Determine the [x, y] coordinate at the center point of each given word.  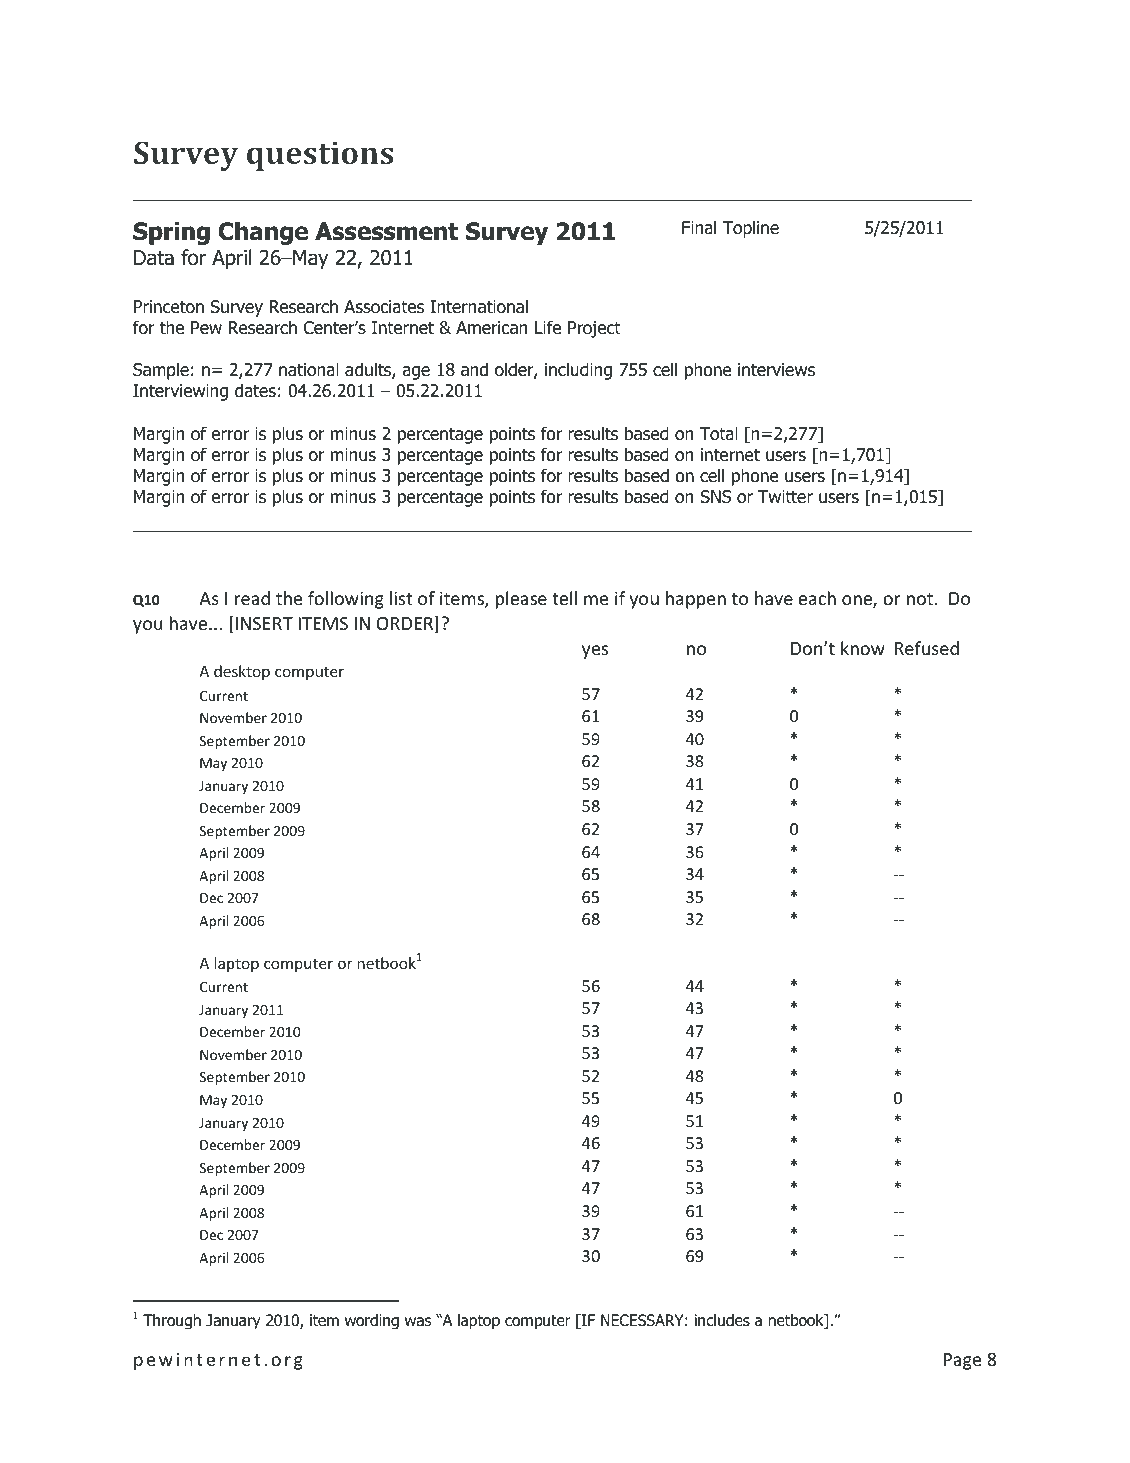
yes [595, 652]
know [863, 648]
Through [172, 1322]
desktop [242, 672]
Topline [750, 229]
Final [699, 227]
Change [263, 233]
